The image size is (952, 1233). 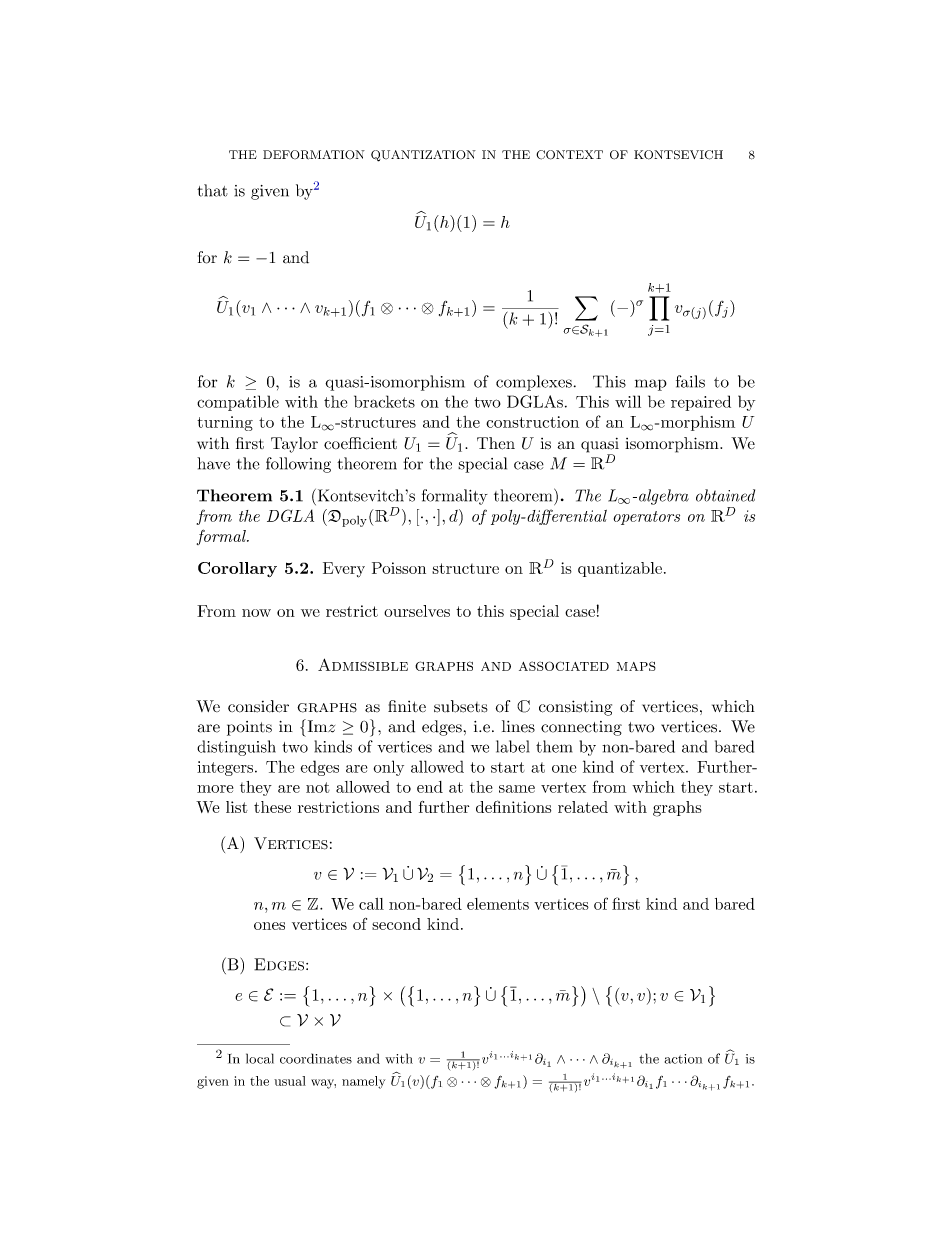 I want to click on action, so click(x=683, y=1059).
